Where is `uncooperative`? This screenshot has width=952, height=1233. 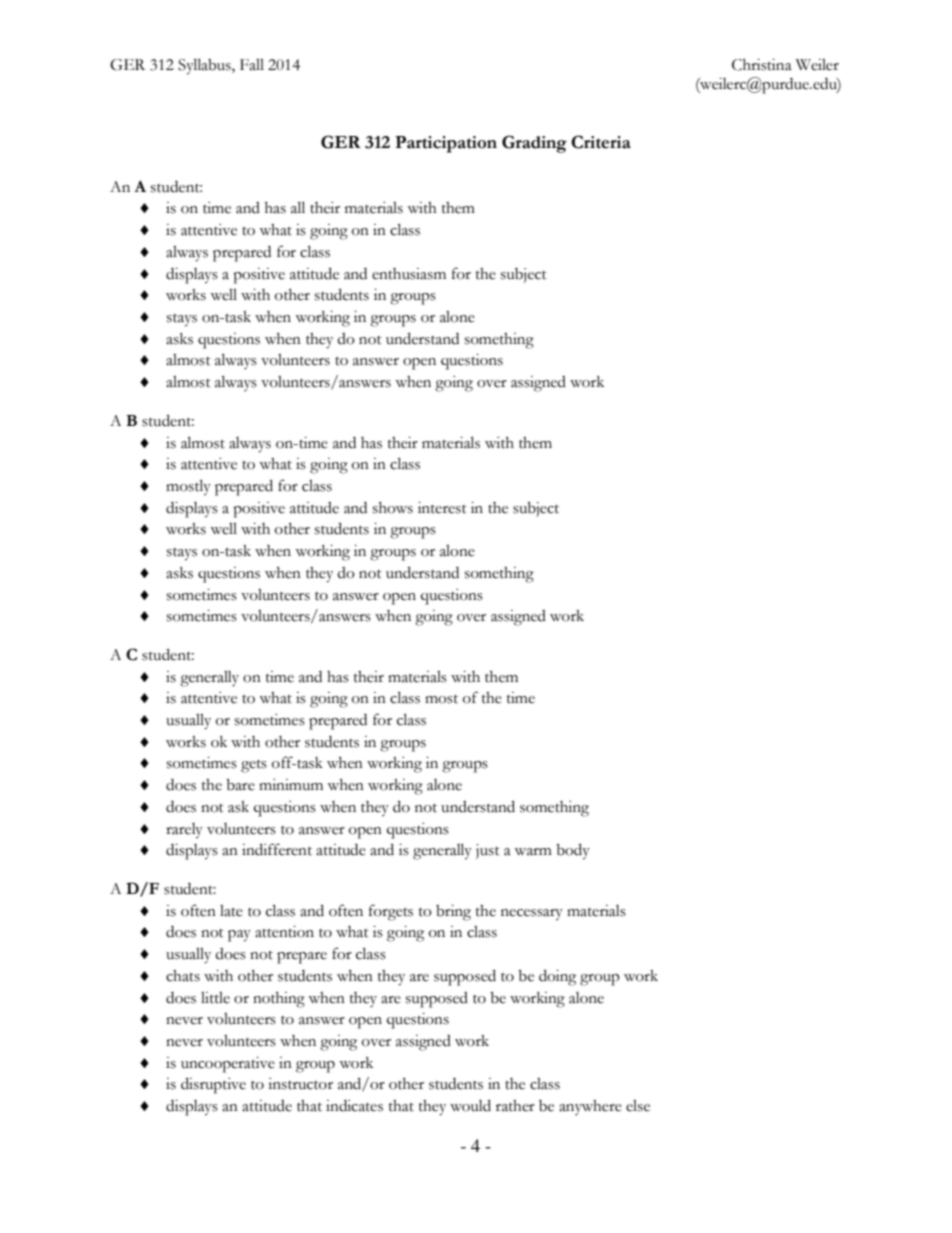 uncooperative is located at coordinates (228, 1065).
